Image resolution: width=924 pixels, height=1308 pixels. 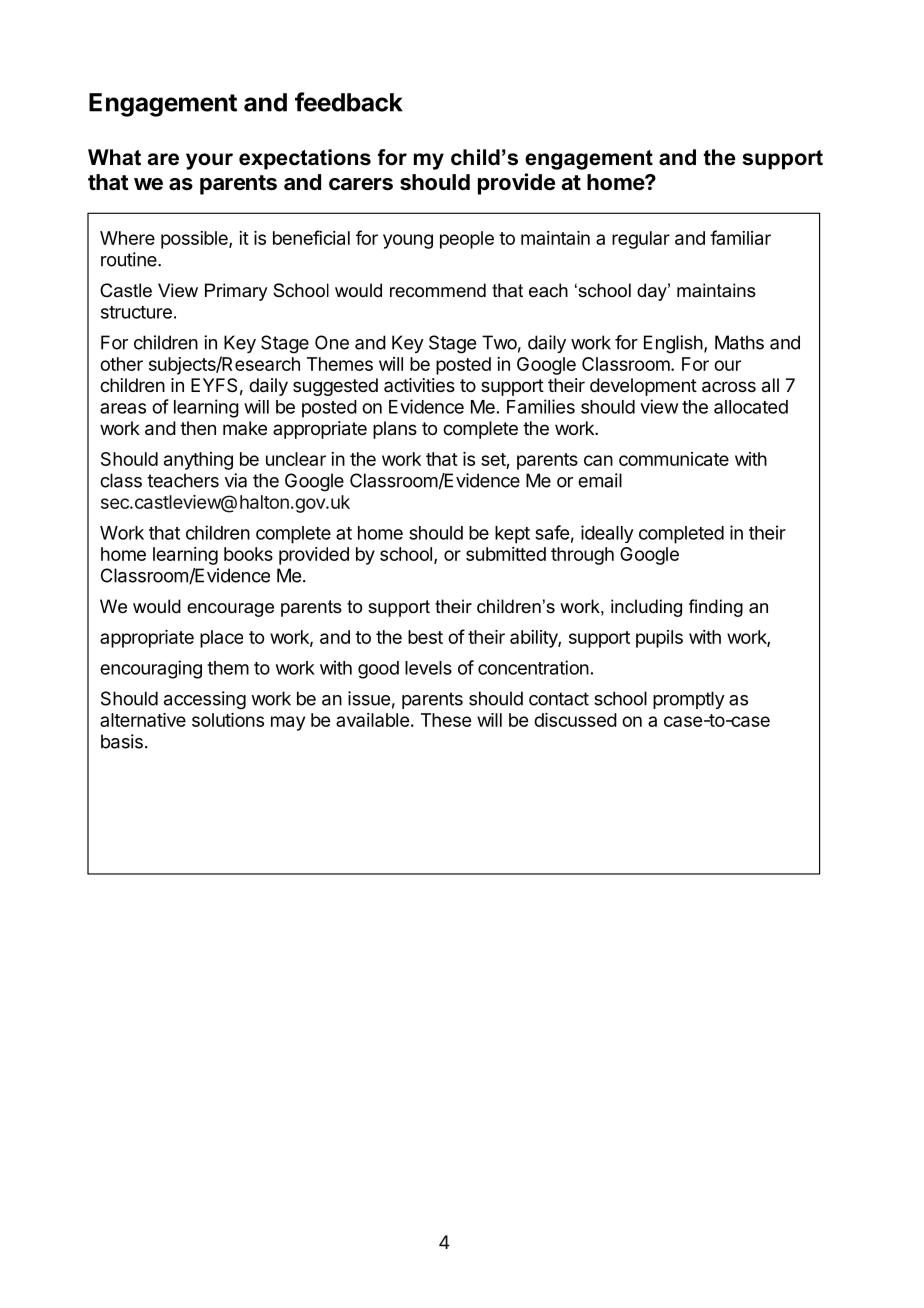 I want to click on regular, so click(x=641, y=240).
